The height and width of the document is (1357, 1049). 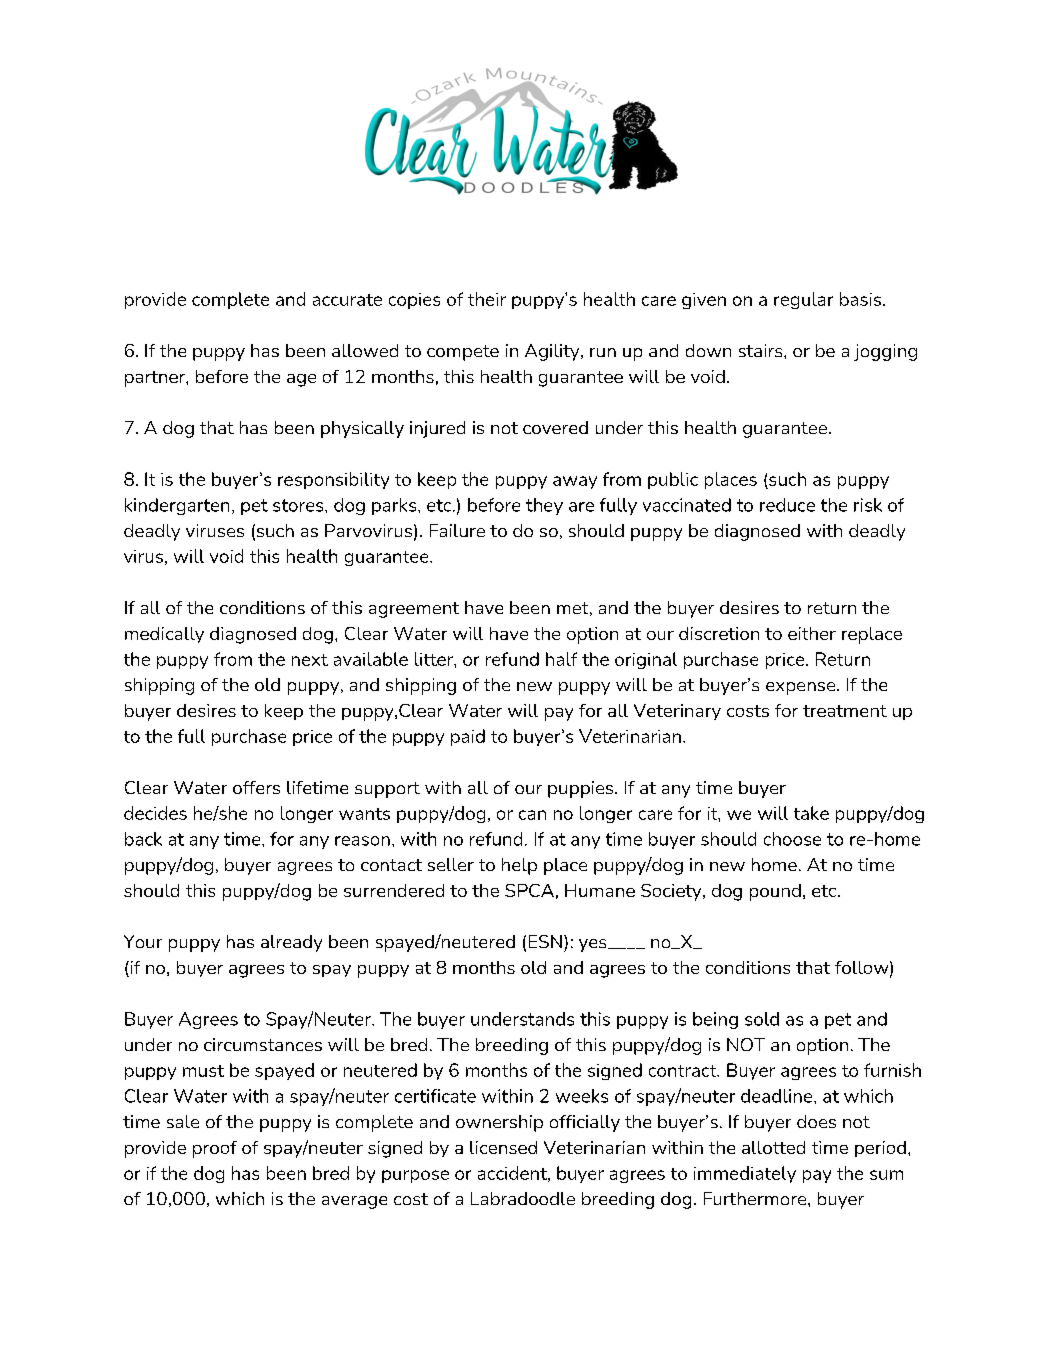 What do you see at coordinates (487, 299) in the document?
I see `their` at bounding box center [487, 299].
